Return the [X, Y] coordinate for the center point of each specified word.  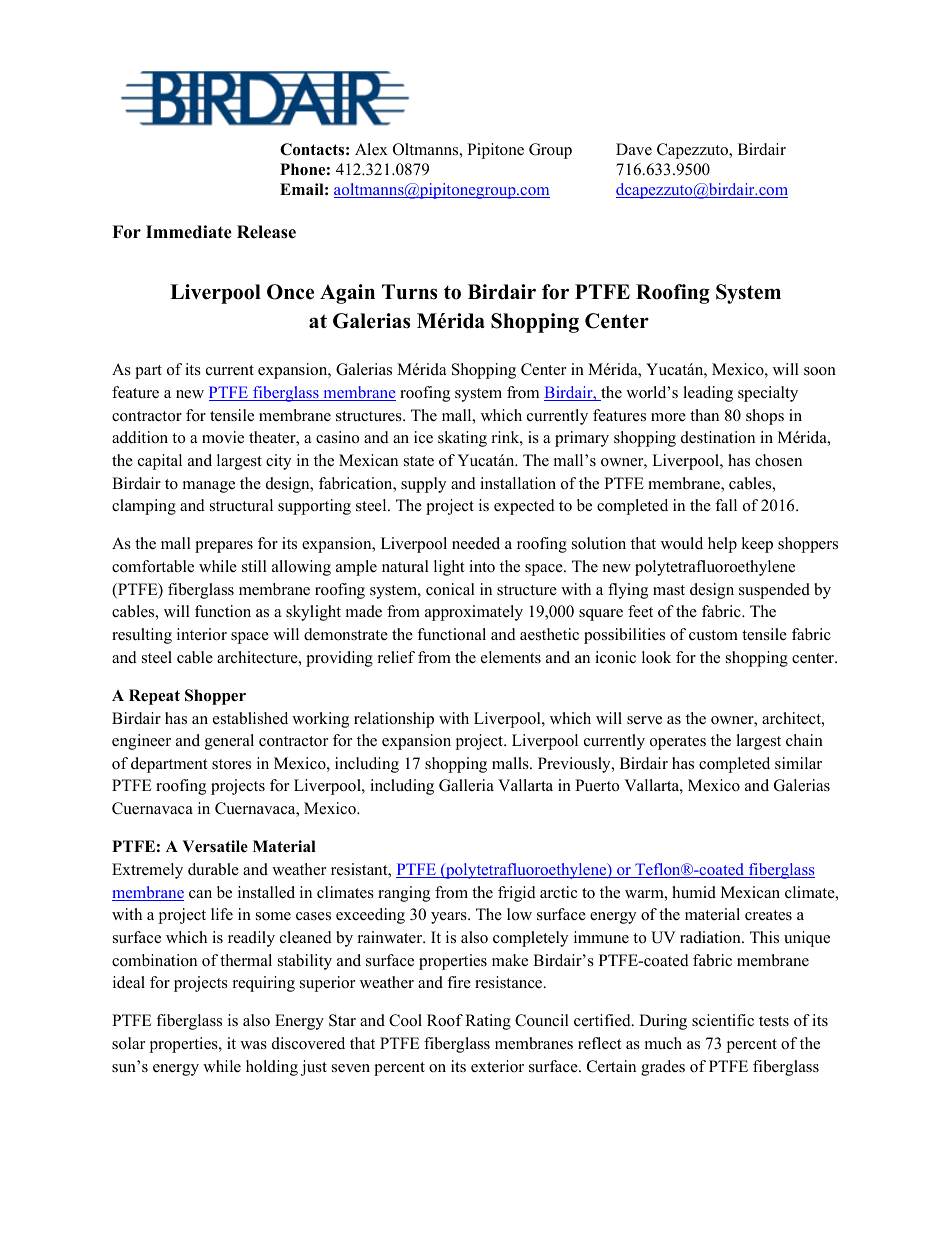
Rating [488, 1022]
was [253, 1045]
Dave [634, 149]
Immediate [189, 232]
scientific [723, 1020]
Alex [371, 149]
